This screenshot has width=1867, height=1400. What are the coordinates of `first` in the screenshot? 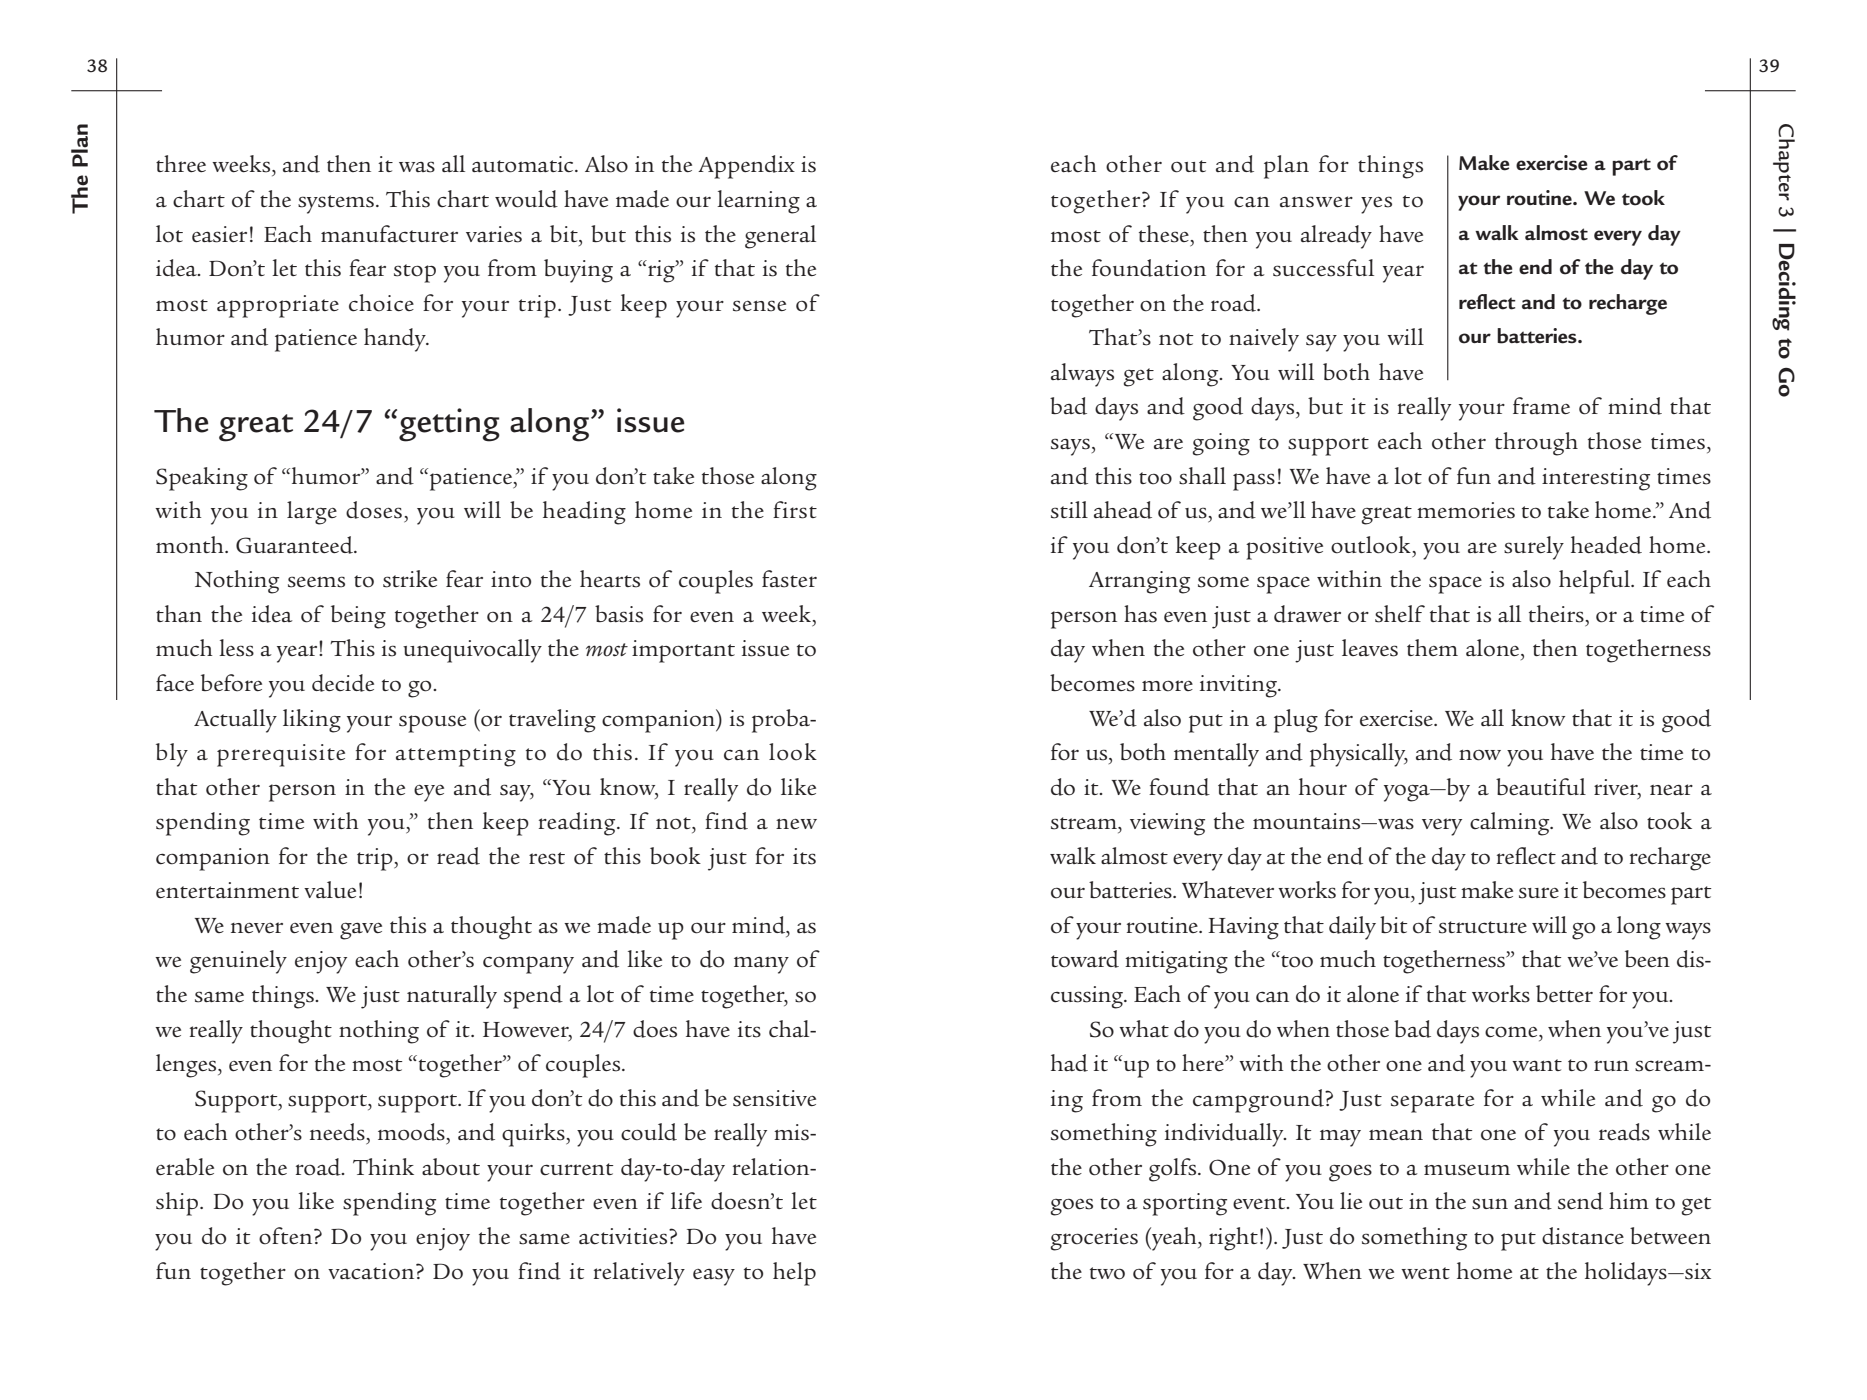 It's located at (795, 510).
